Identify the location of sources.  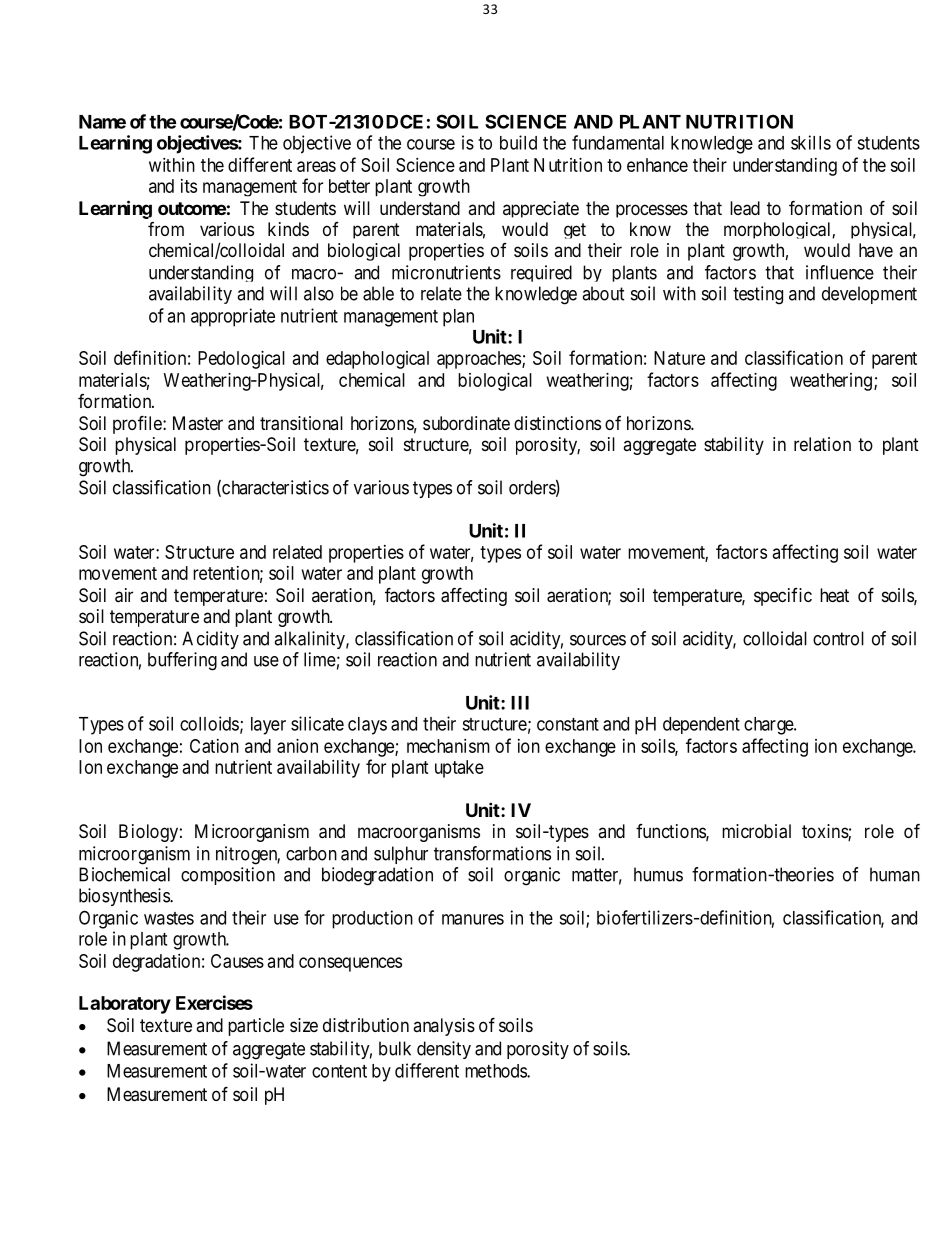
(598, 640).
